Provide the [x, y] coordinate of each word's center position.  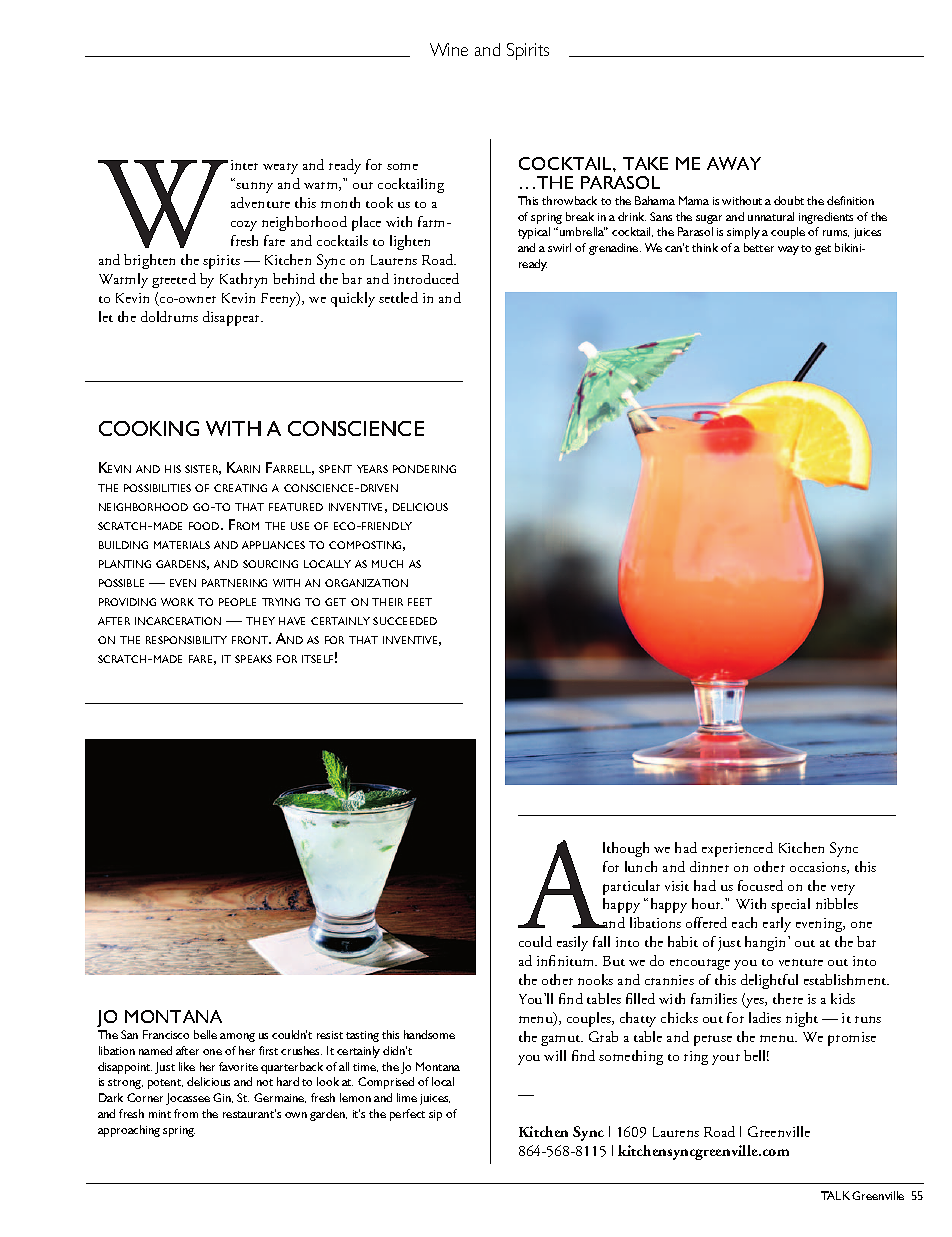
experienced [737, 849]
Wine [449, 49]
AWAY [734, 163]
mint [160, 1114]
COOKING [149, 428]
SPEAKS [253, 659]
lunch [641, 866]
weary [280, 168]
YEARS [372, 469]
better [759, 247]
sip [435, 1115]
